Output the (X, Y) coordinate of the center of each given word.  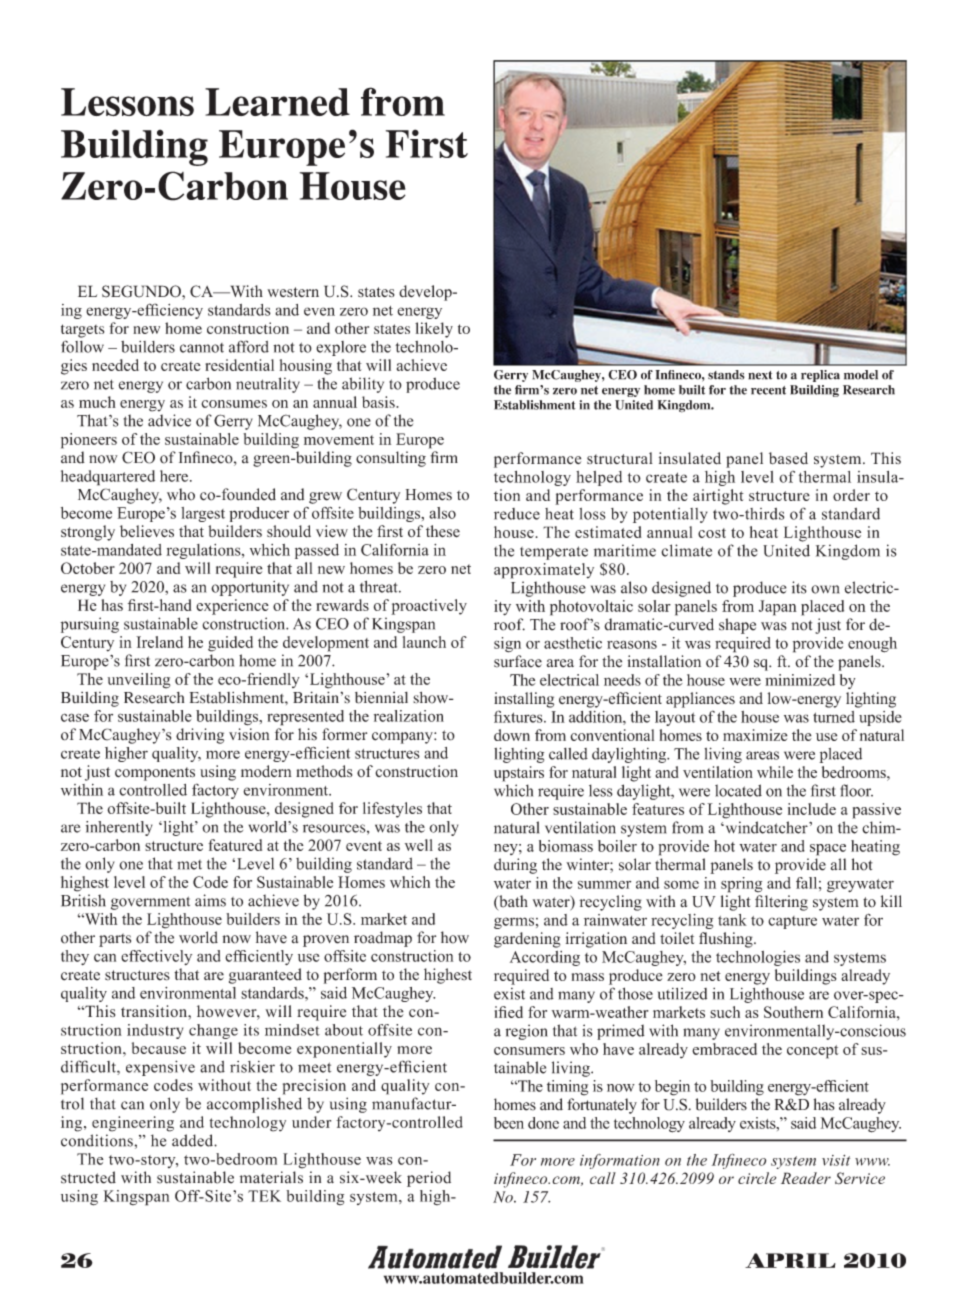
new (146, 330)
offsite (390, 1030)
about (344, 1030)
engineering (133, 1124)
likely (434, 330)
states (392, 329)
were (745, 681)
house (706, 680)
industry (155, 1031)
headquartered (108, 478)
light (178, 828)
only (443, 828)
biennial (381, 698)
